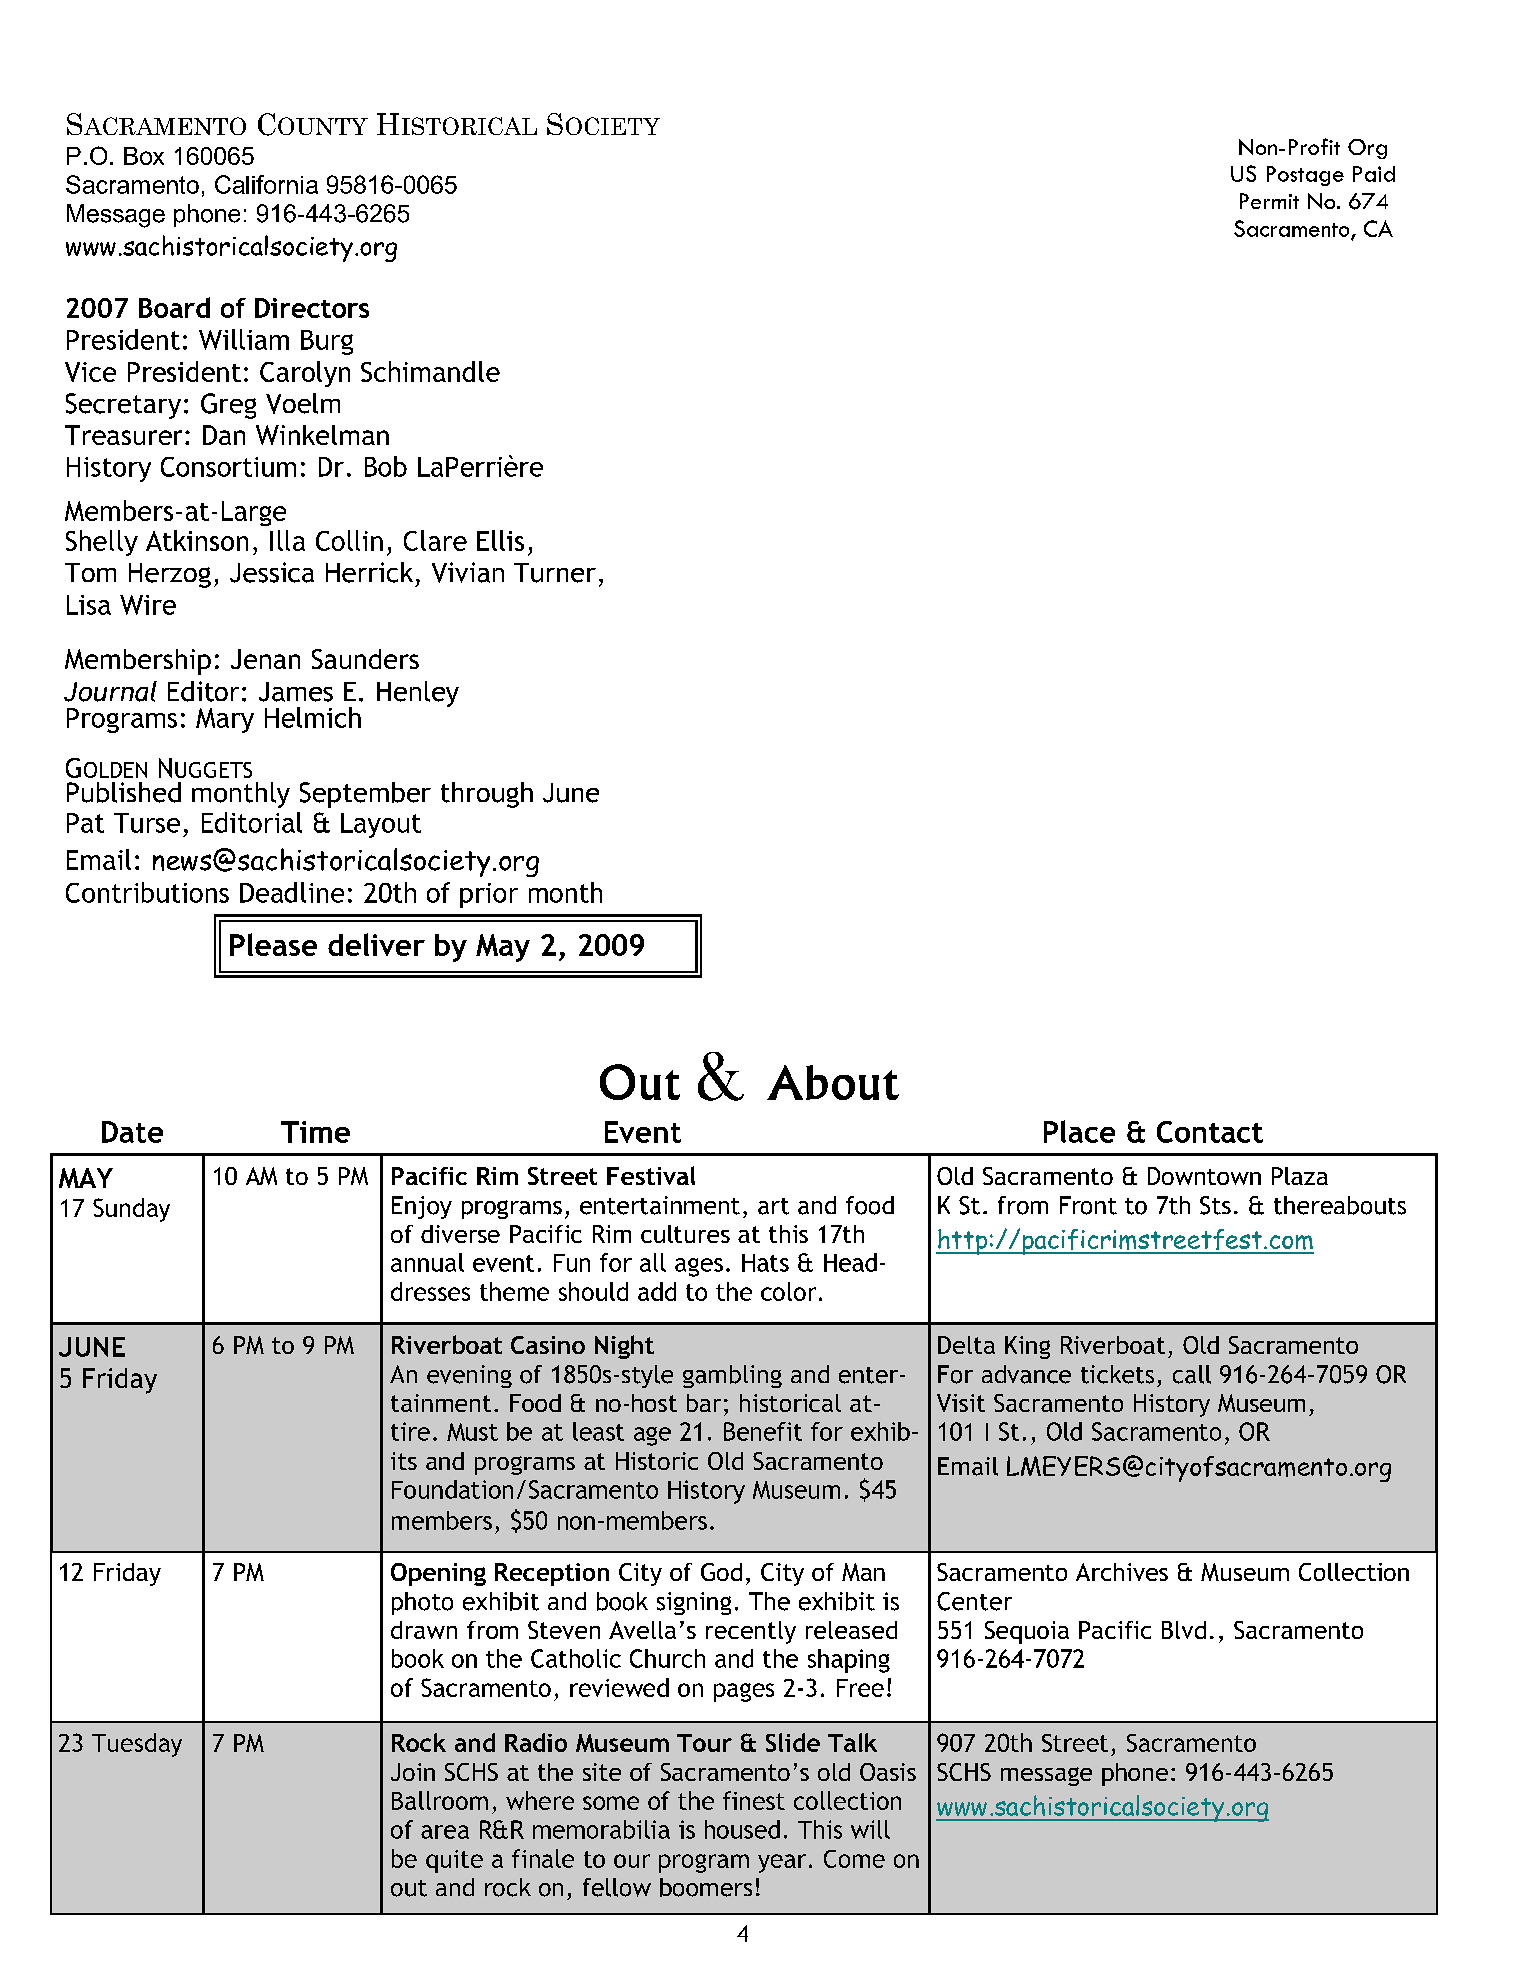 Image resolution: width=1523 pixels, height=1971 pixels. What do you see at coordinates (137, 1745) in the screenshot?
I see `Tuesday` at bounding box center [137, 1745].
